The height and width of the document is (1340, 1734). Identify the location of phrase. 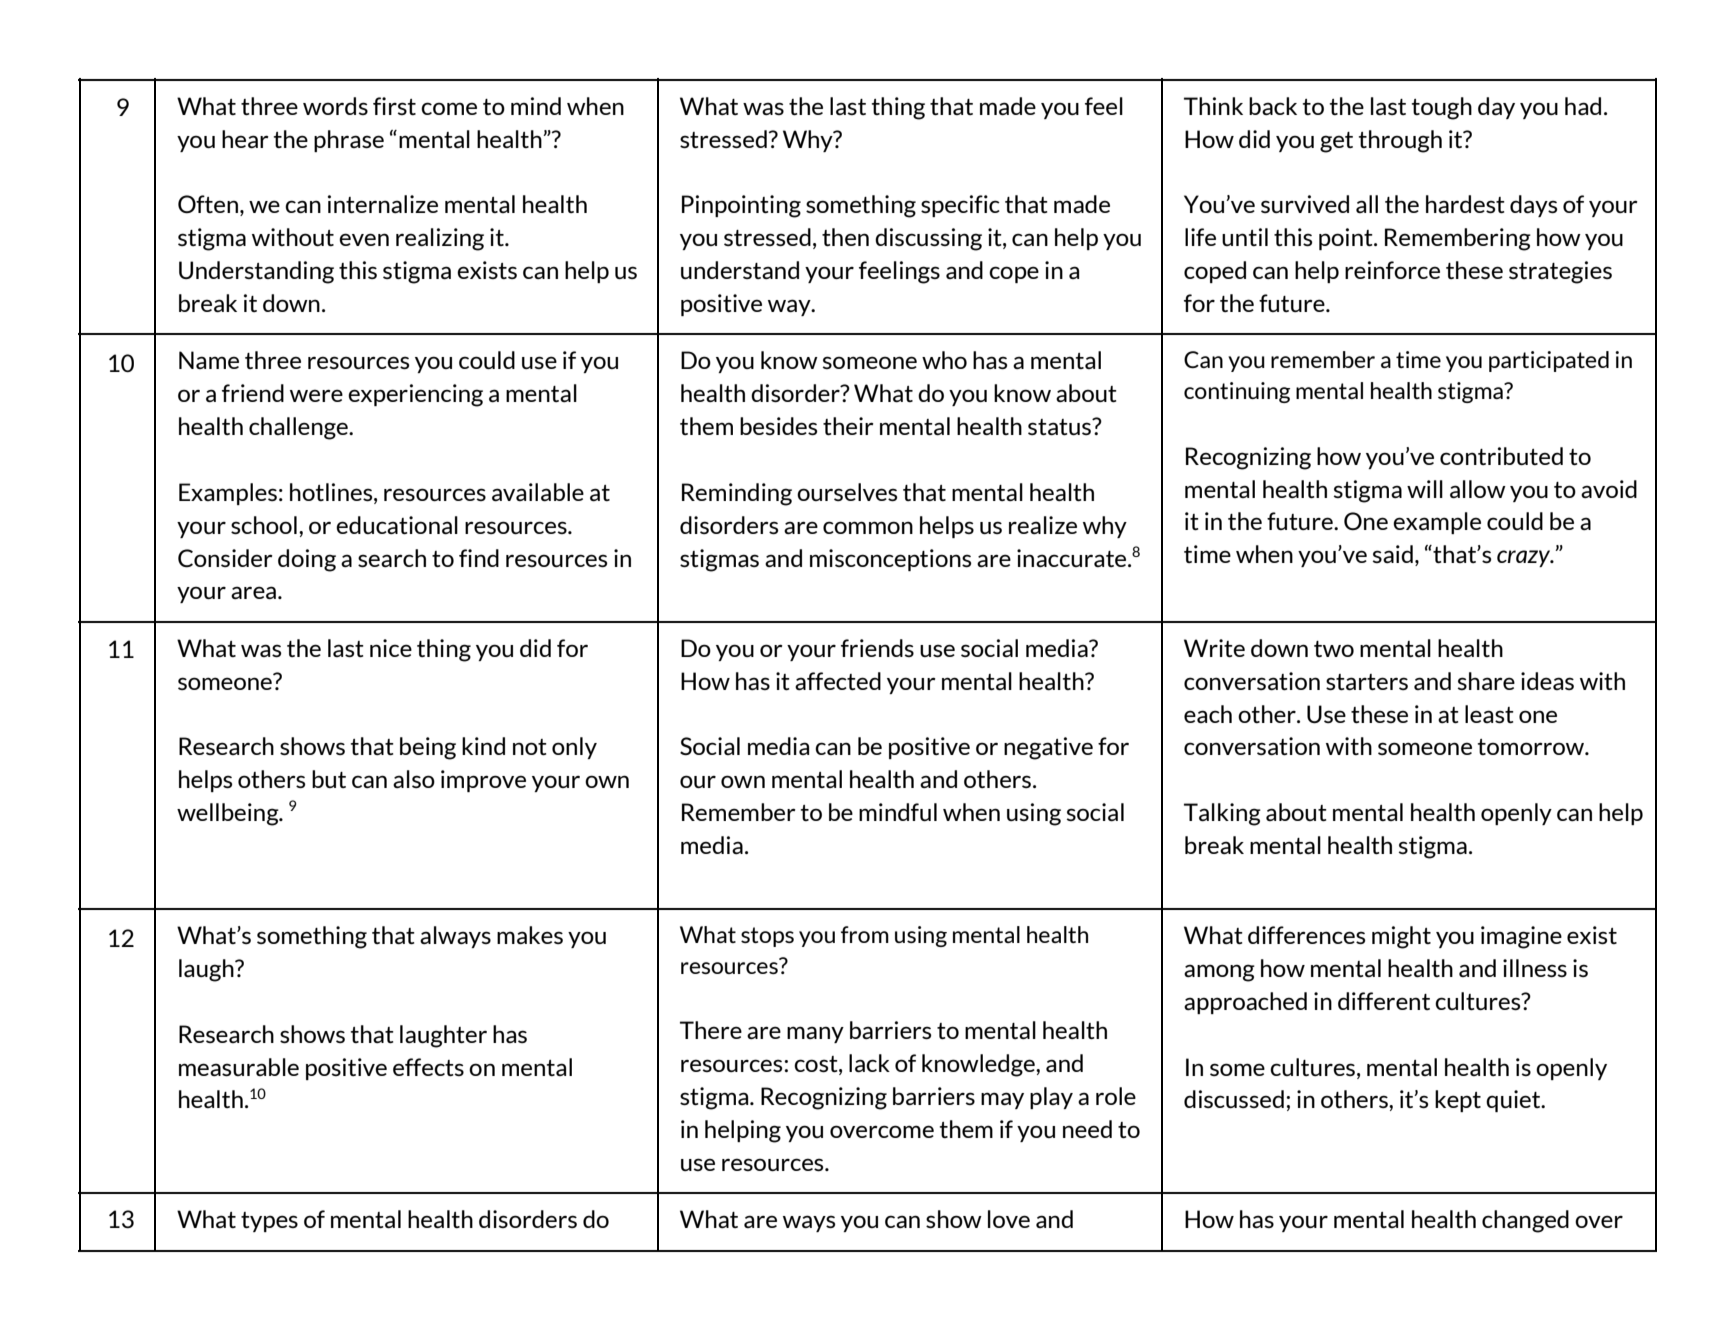
(349, 141).
